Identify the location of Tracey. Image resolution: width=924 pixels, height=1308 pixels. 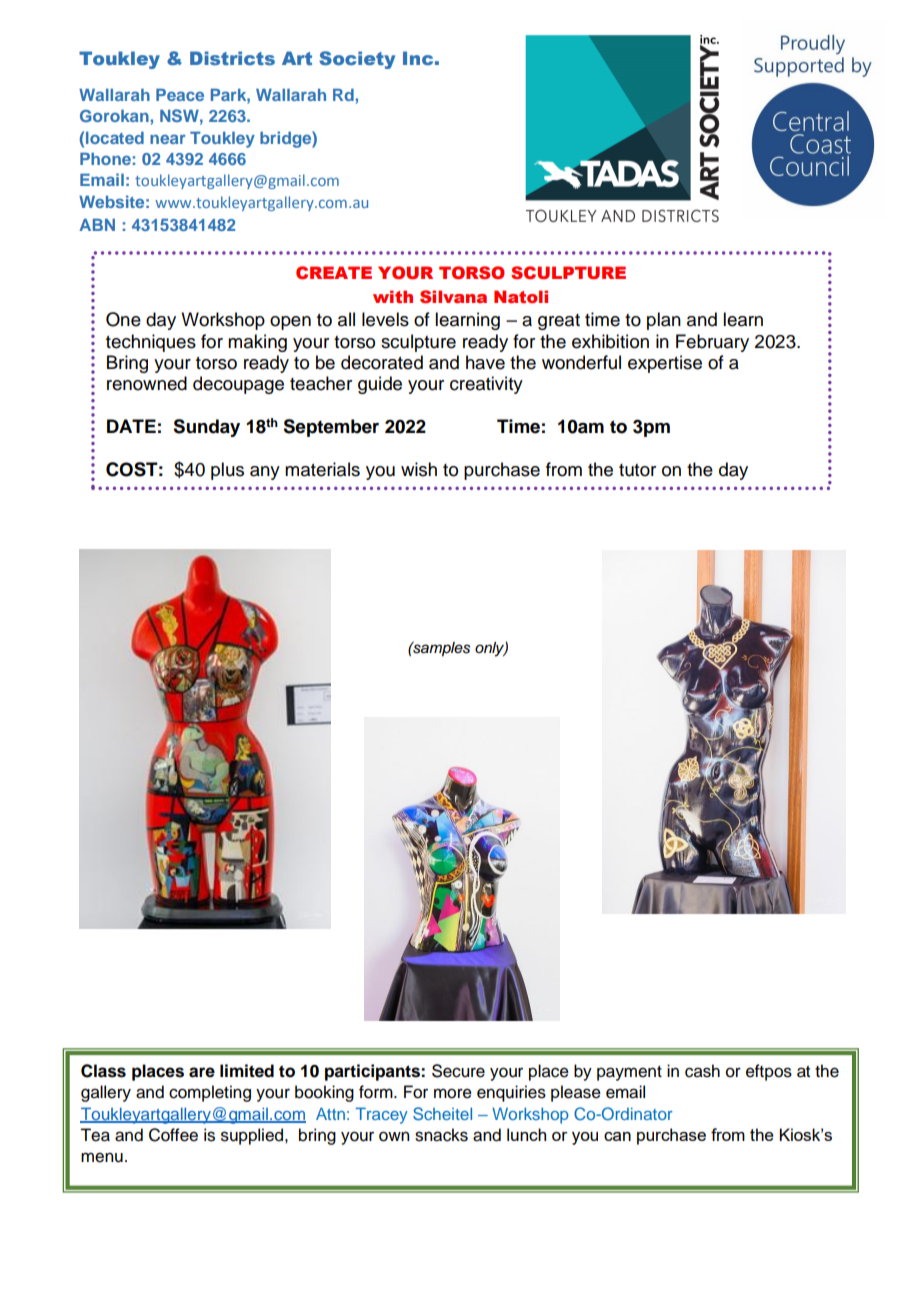
(381, 1115).
